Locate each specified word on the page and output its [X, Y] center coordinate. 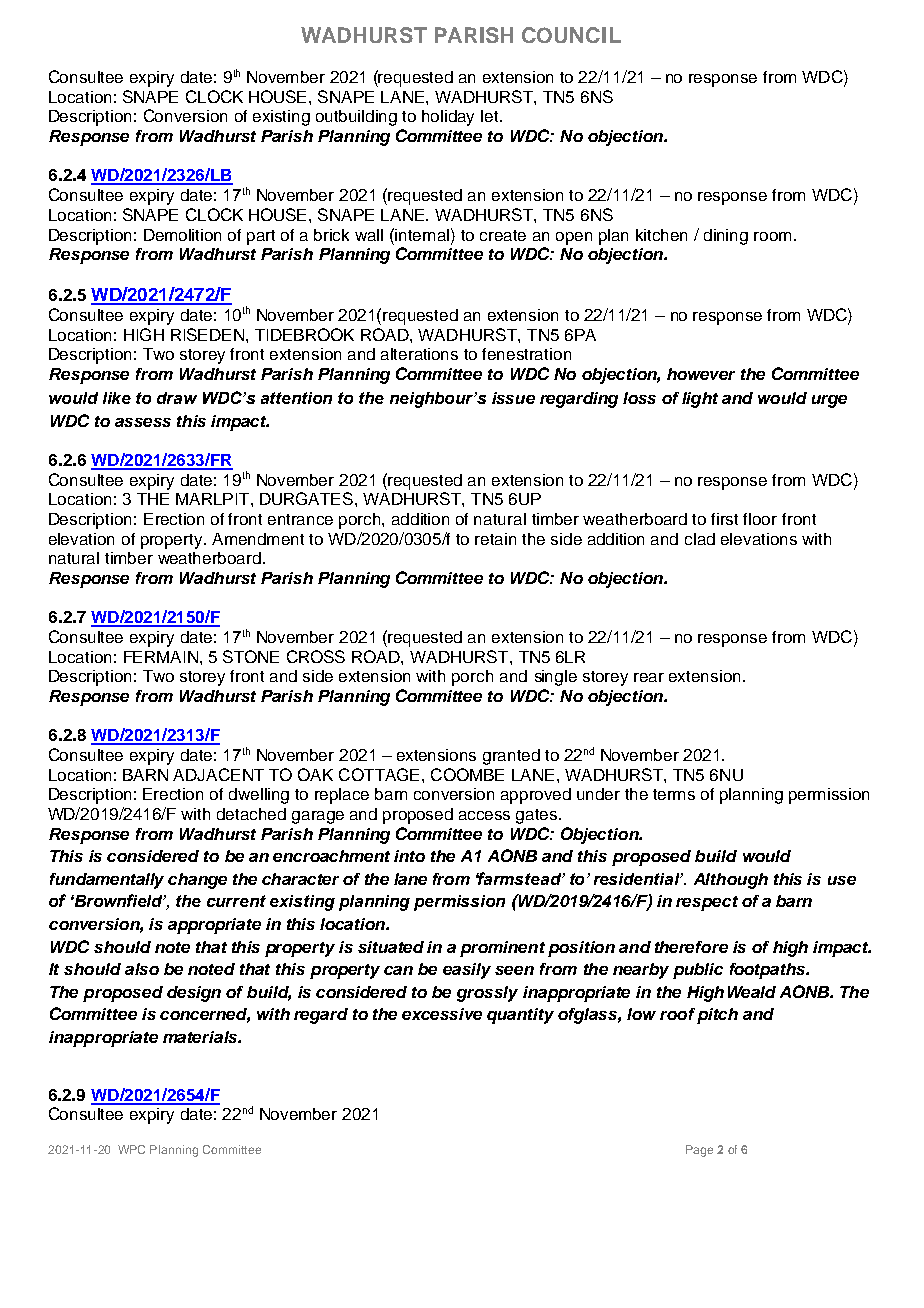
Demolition [182, 235]
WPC [131, 1149]
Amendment [258, 539]
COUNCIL [571, 35]
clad [700, 539]
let [491, 116]
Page [699, 1151]
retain [495, 539]
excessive [442, 1014]
